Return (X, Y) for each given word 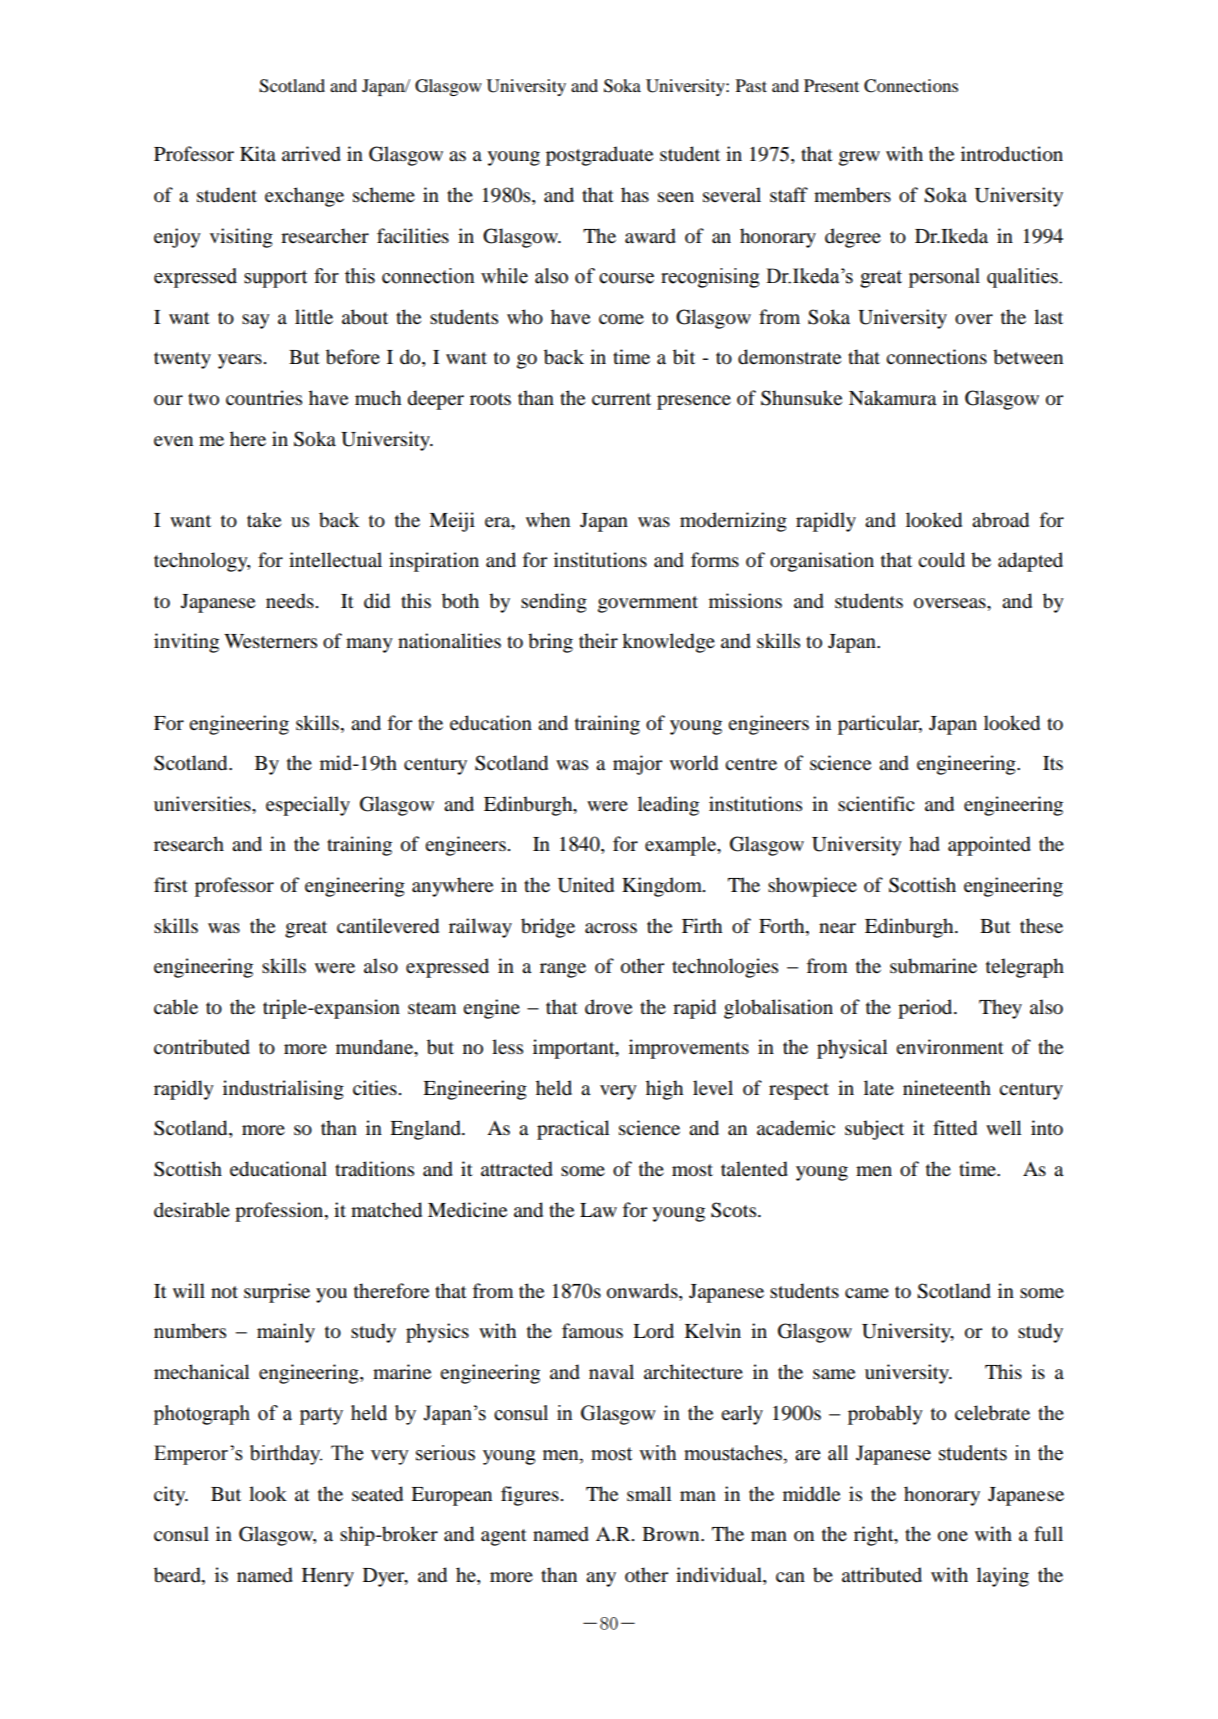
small (649, 1494)
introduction (1012, 154)
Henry (328, 1577)
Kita (258, 153)
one (953, 1536)
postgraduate (599, 156)
